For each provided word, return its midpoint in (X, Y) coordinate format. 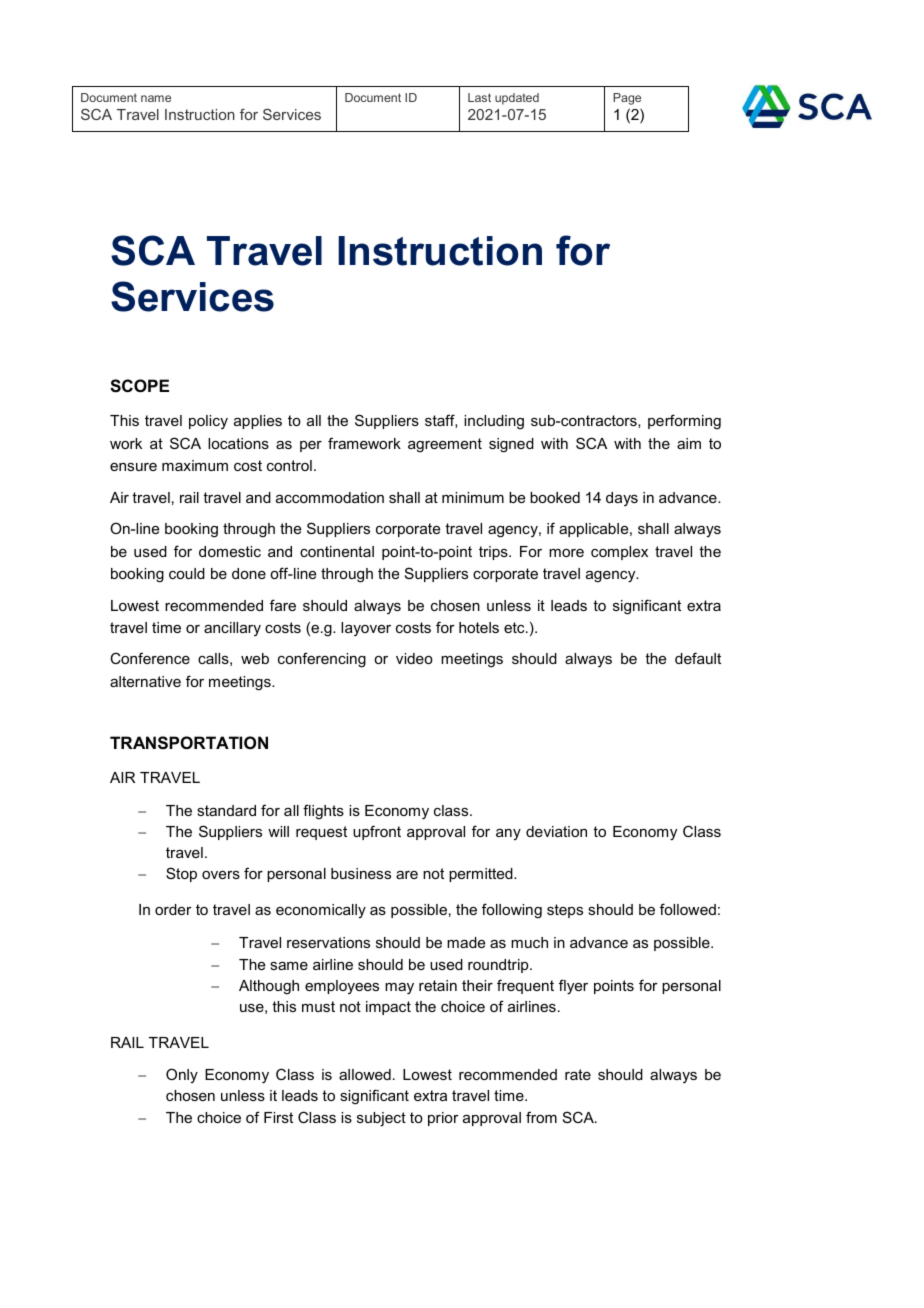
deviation (556, 831)
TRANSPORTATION (189, 743)
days (622, 499)
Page (627, 99)
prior (443, 1119)
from (541, 1117)
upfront (377, 832)
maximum (195, 465)
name (156, 98)
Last (479, 97)
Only (182, 1075)
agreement (445, 445)
